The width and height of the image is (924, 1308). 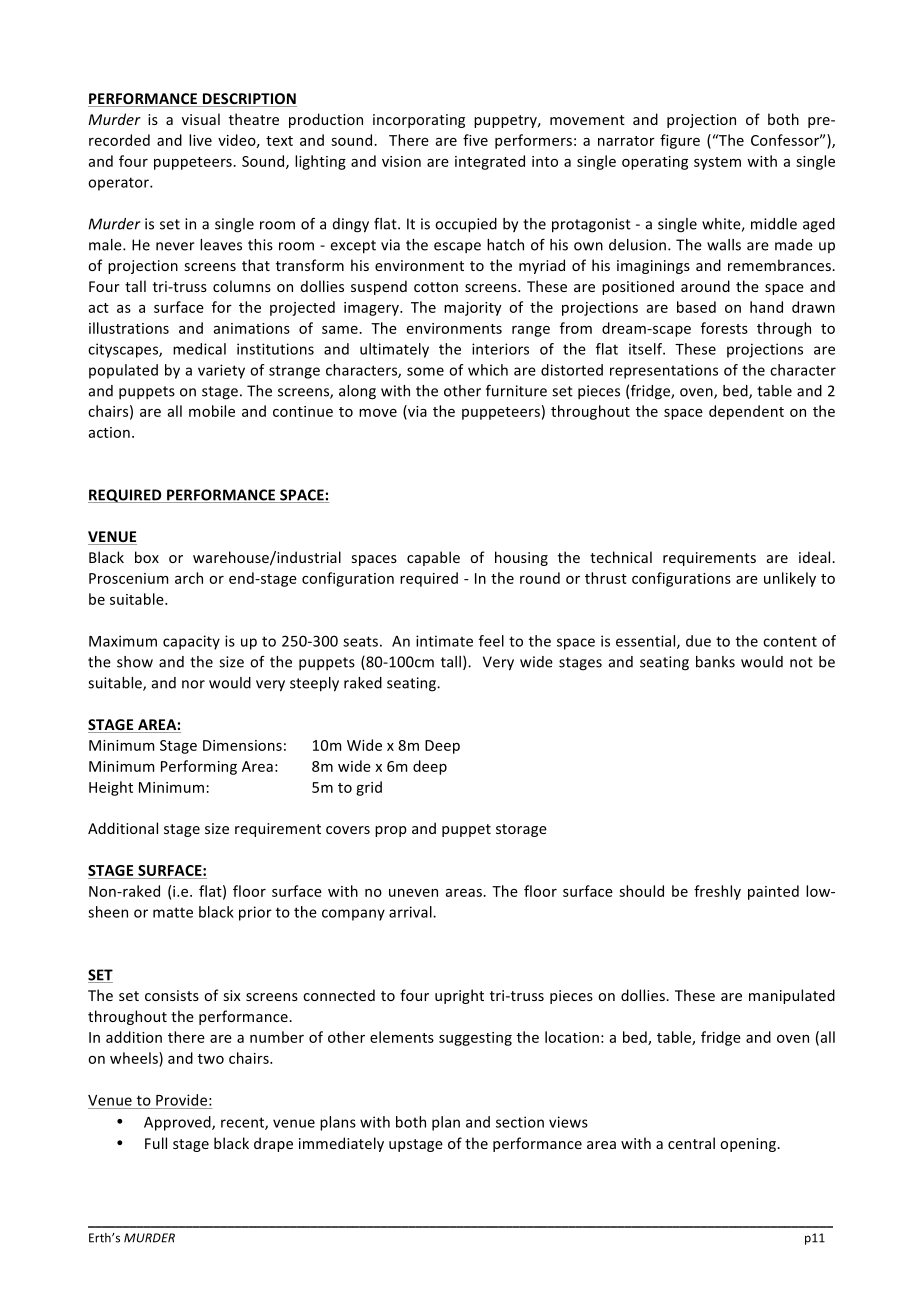 What do you see at coordinates (520, 1122) in the image?
I see `section` at bounding box center [520, 1122].
